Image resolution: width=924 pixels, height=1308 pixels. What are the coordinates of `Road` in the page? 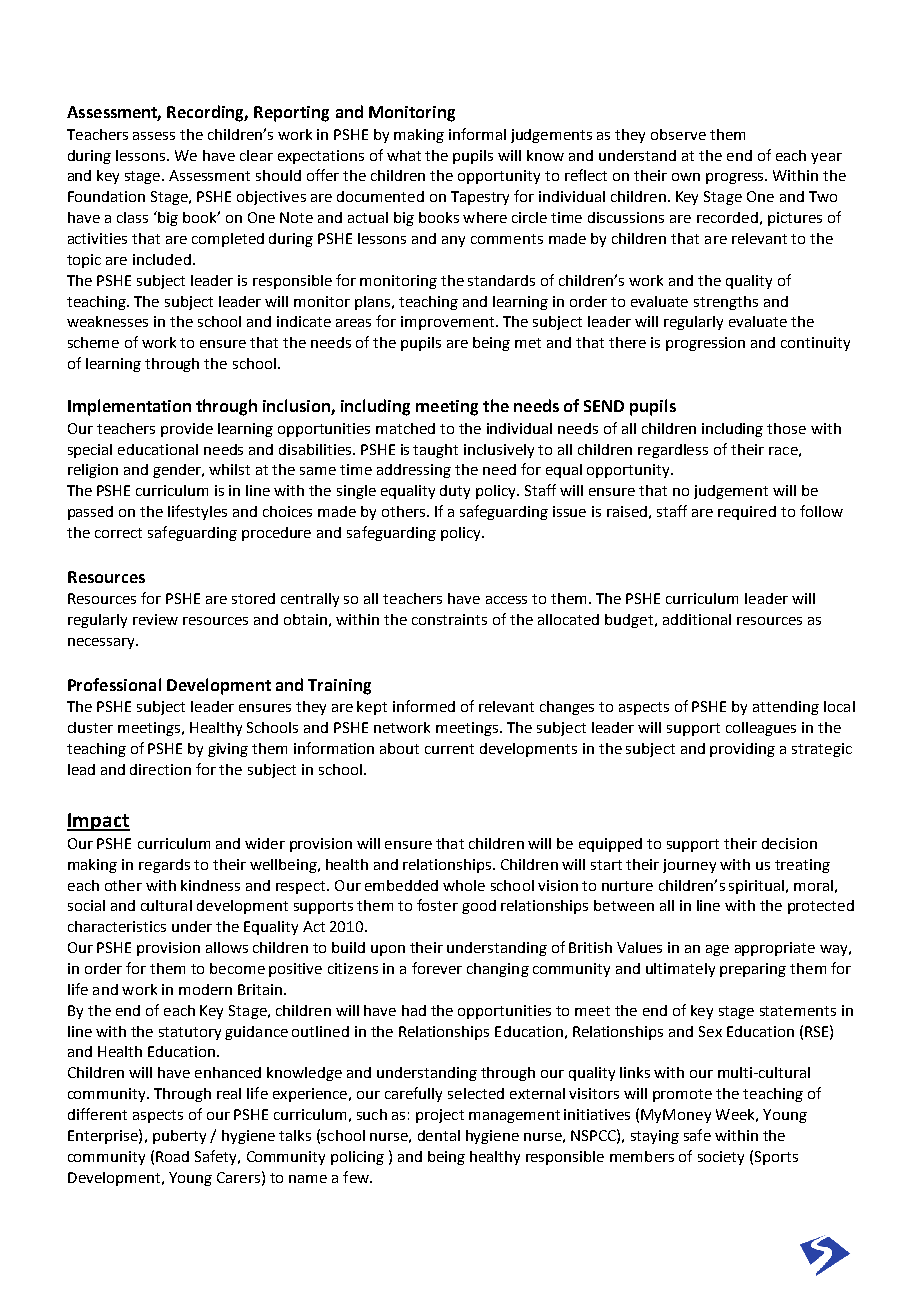 It's located at (172, 1156).
